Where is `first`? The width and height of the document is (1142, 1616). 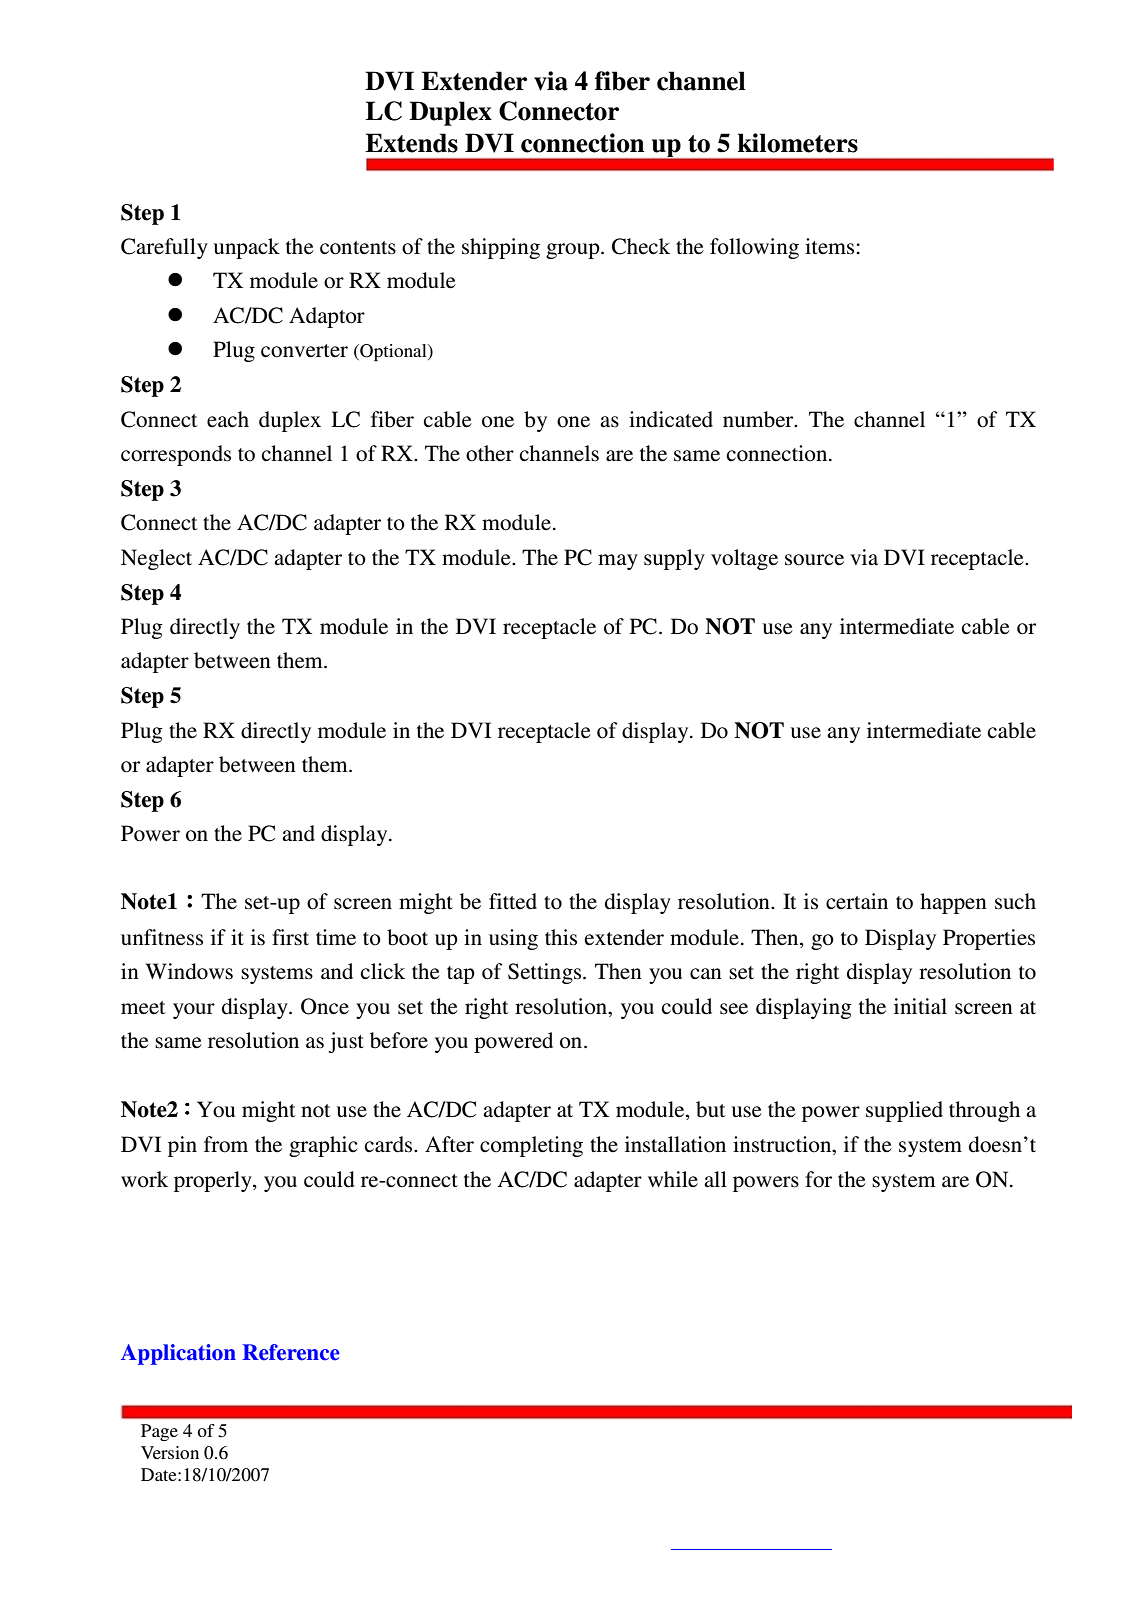 first is located at coordinates (290, 937).
